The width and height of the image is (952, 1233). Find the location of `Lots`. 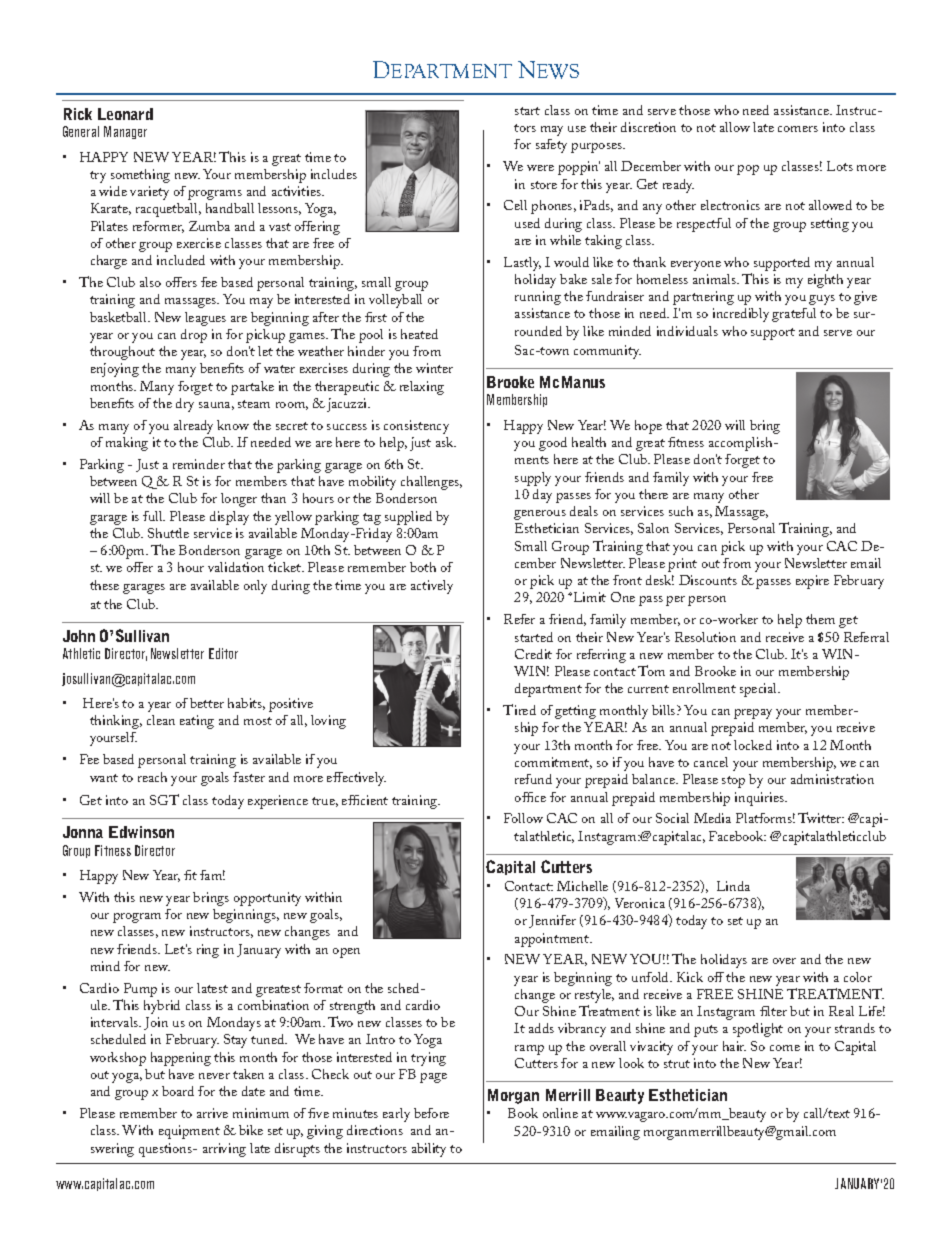

Lots is located at coordinates (840, 166).
